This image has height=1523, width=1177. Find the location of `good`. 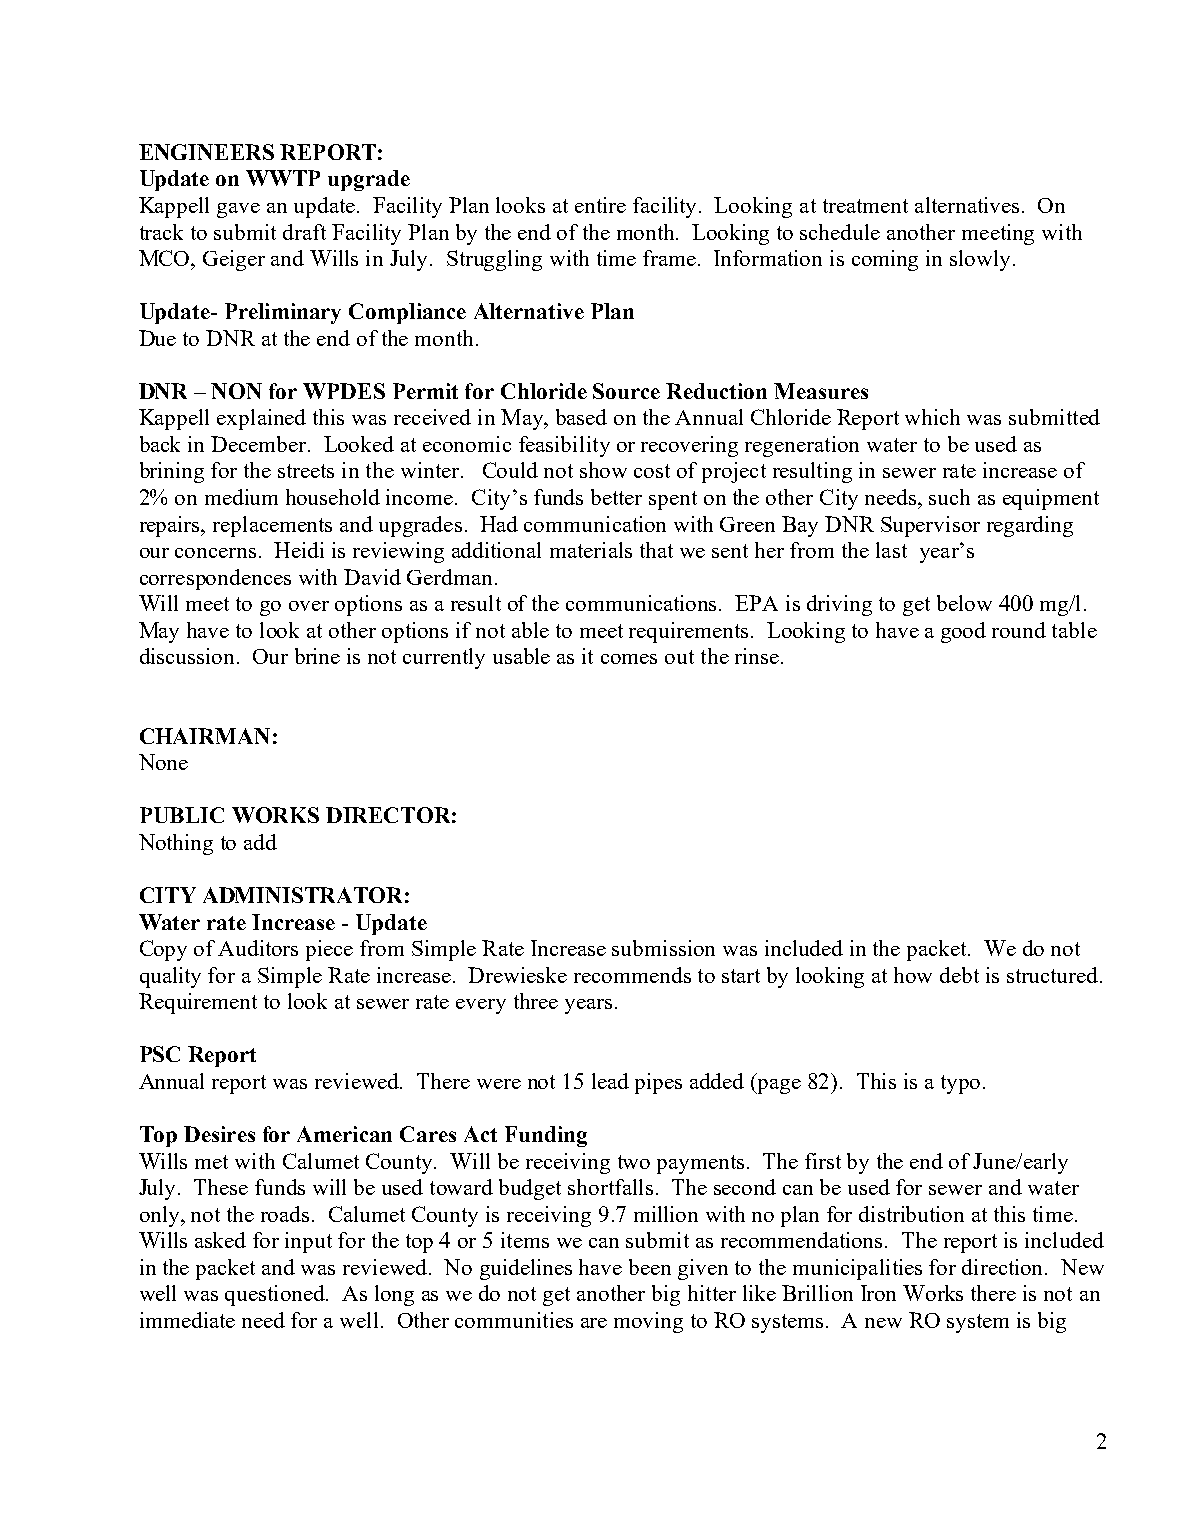

good is located at coordinates (963, 632).
